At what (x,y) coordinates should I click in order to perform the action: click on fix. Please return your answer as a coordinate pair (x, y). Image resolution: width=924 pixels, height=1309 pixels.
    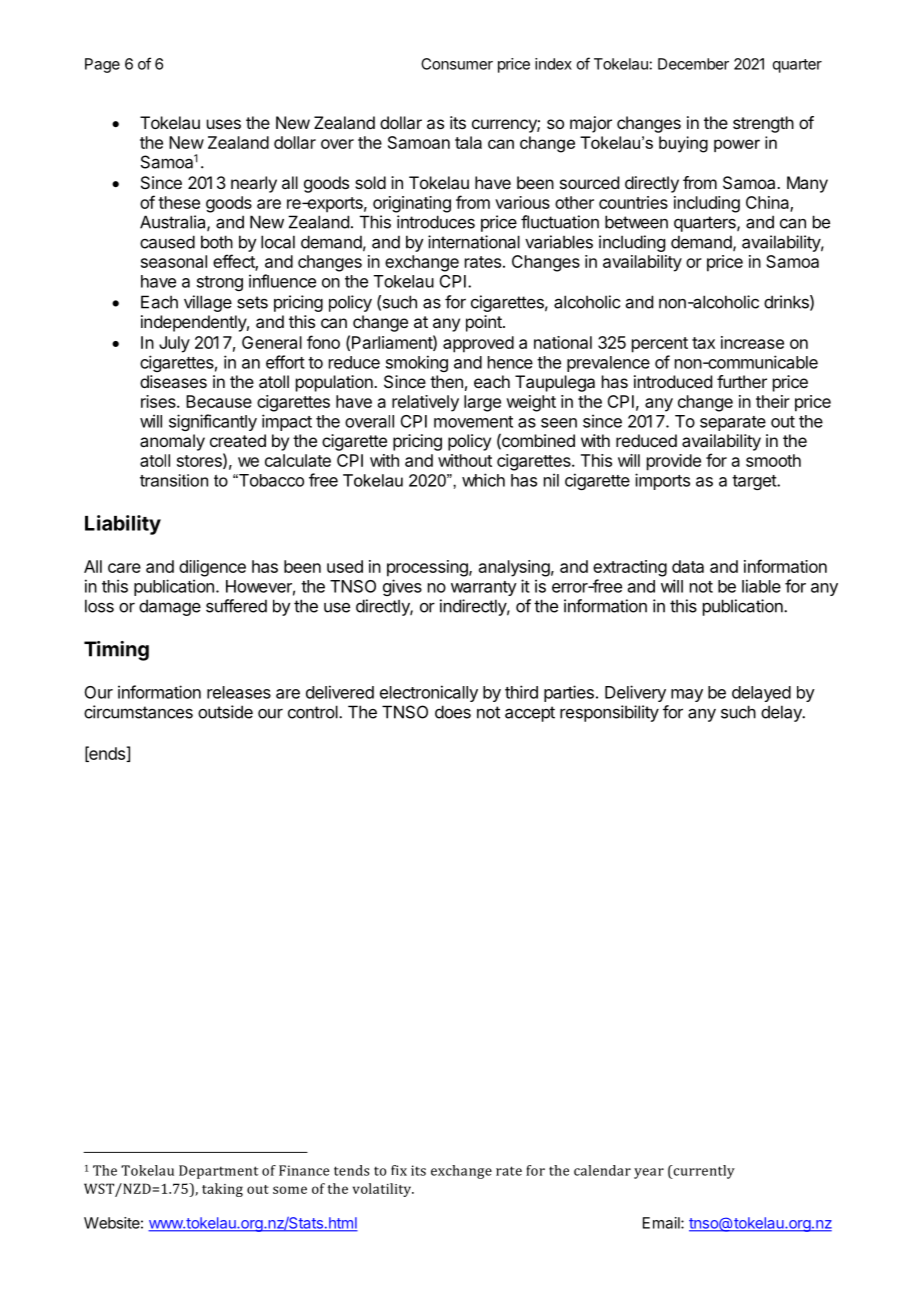
    Looking at the image, I should click on (399, 1170).
